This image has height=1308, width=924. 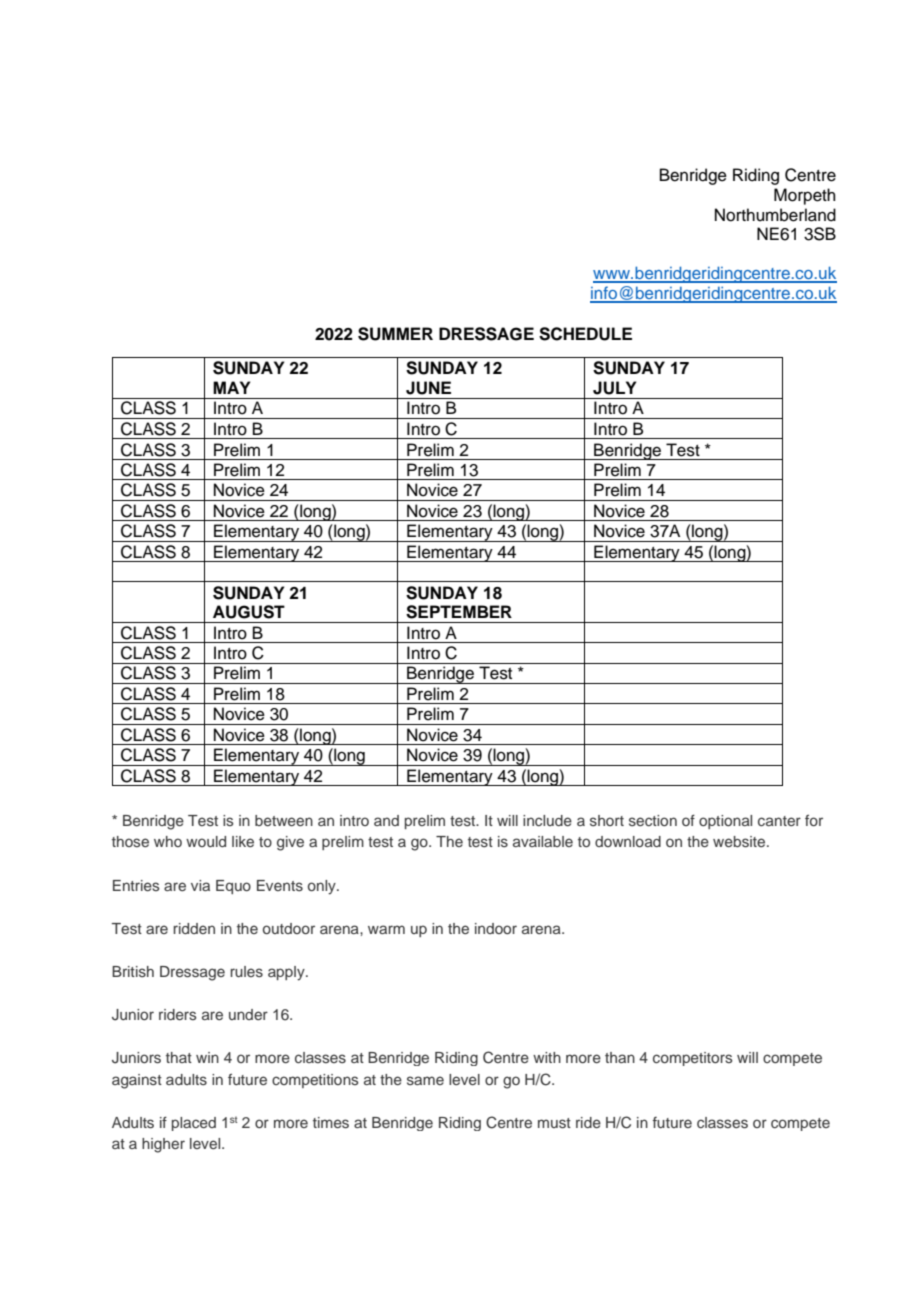 What do you see at coordinates (775, 215) in the image?
I see `Northumberland` at bounding box center [775, 215].
